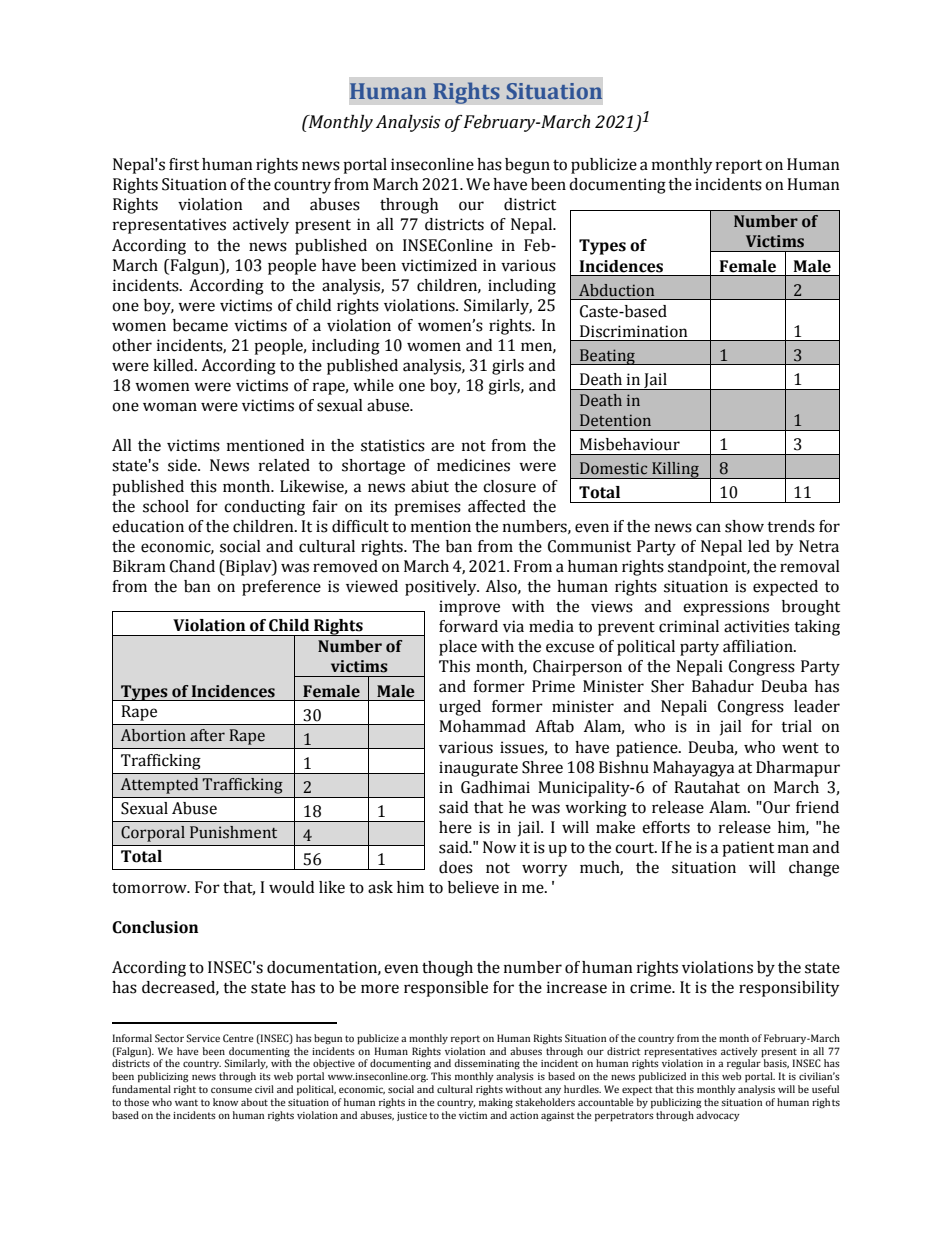 The image size is (952, 1233). What do you see at coordinates (468, 626) in the page?
I see `forward` at bounding box center [468, 626].
